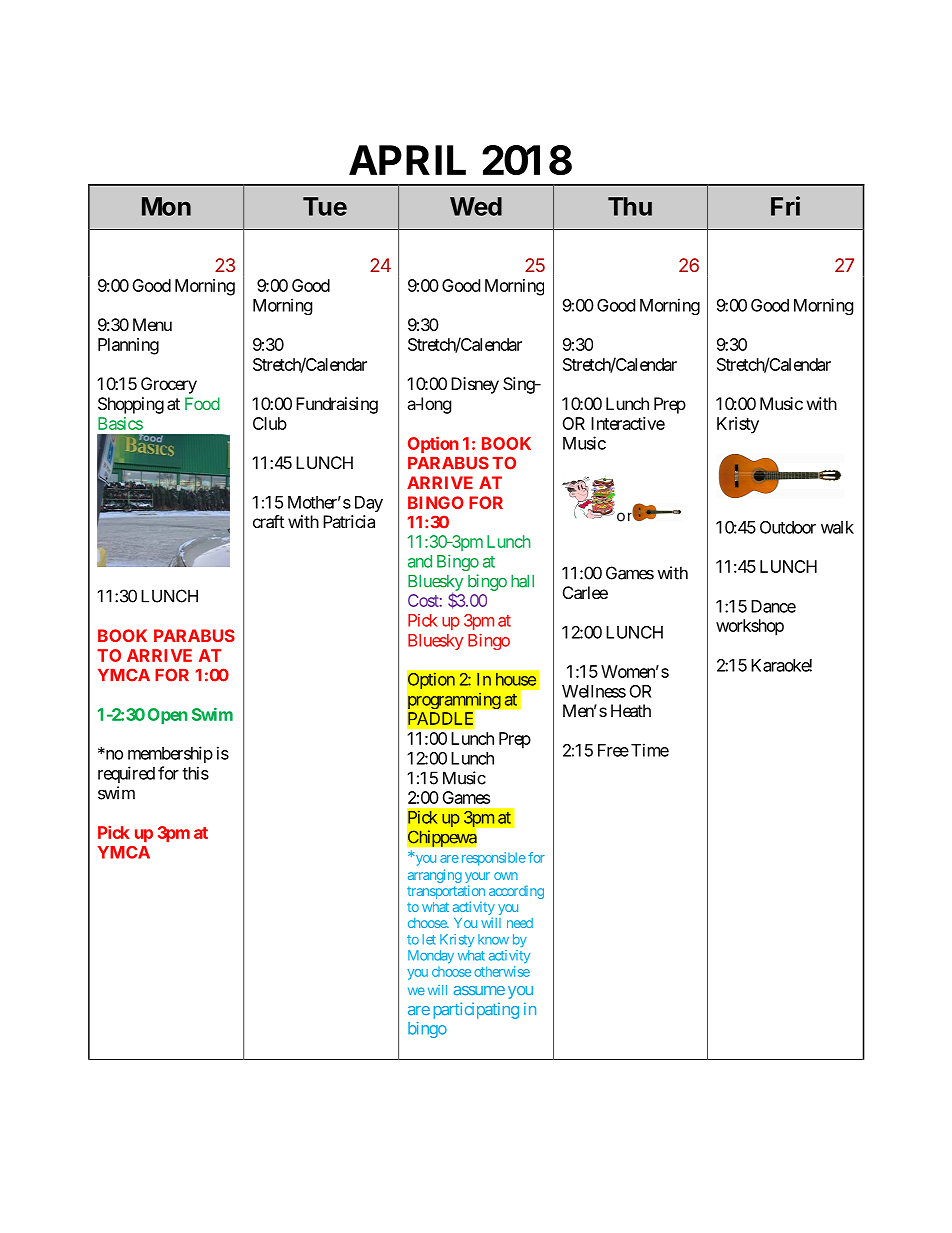 The width and height of the screenshot is (952, 1233). What do you see at coordinates (195, 773) in the screenshot?
I see `this` at bounding box center [195, 773].
